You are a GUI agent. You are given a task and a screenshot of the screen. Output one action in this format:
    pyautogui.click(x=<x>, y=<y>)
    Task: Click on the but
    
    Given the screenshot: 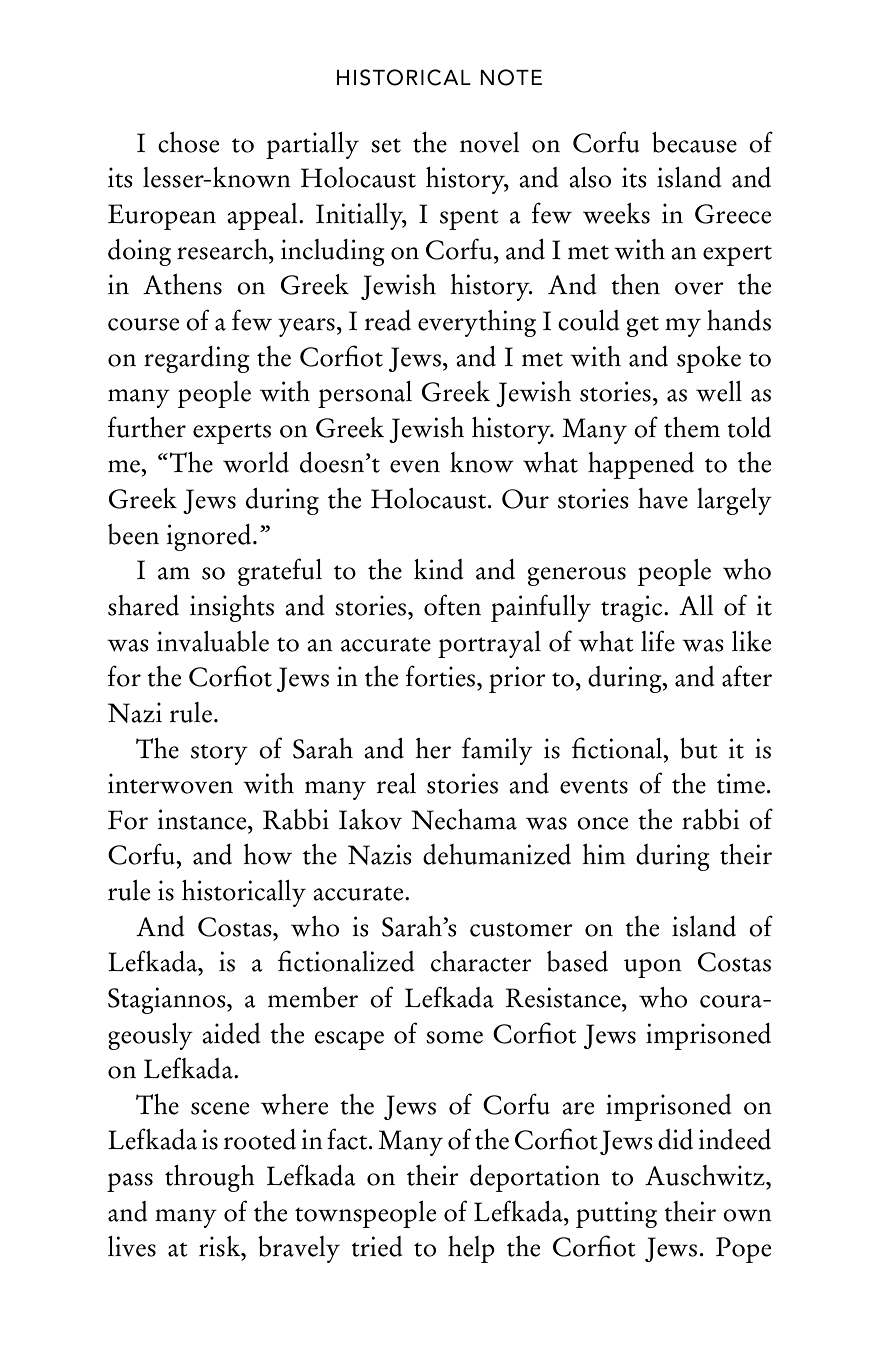 What is the action you would take?
    pyautogui.click(x=699, y=748)
